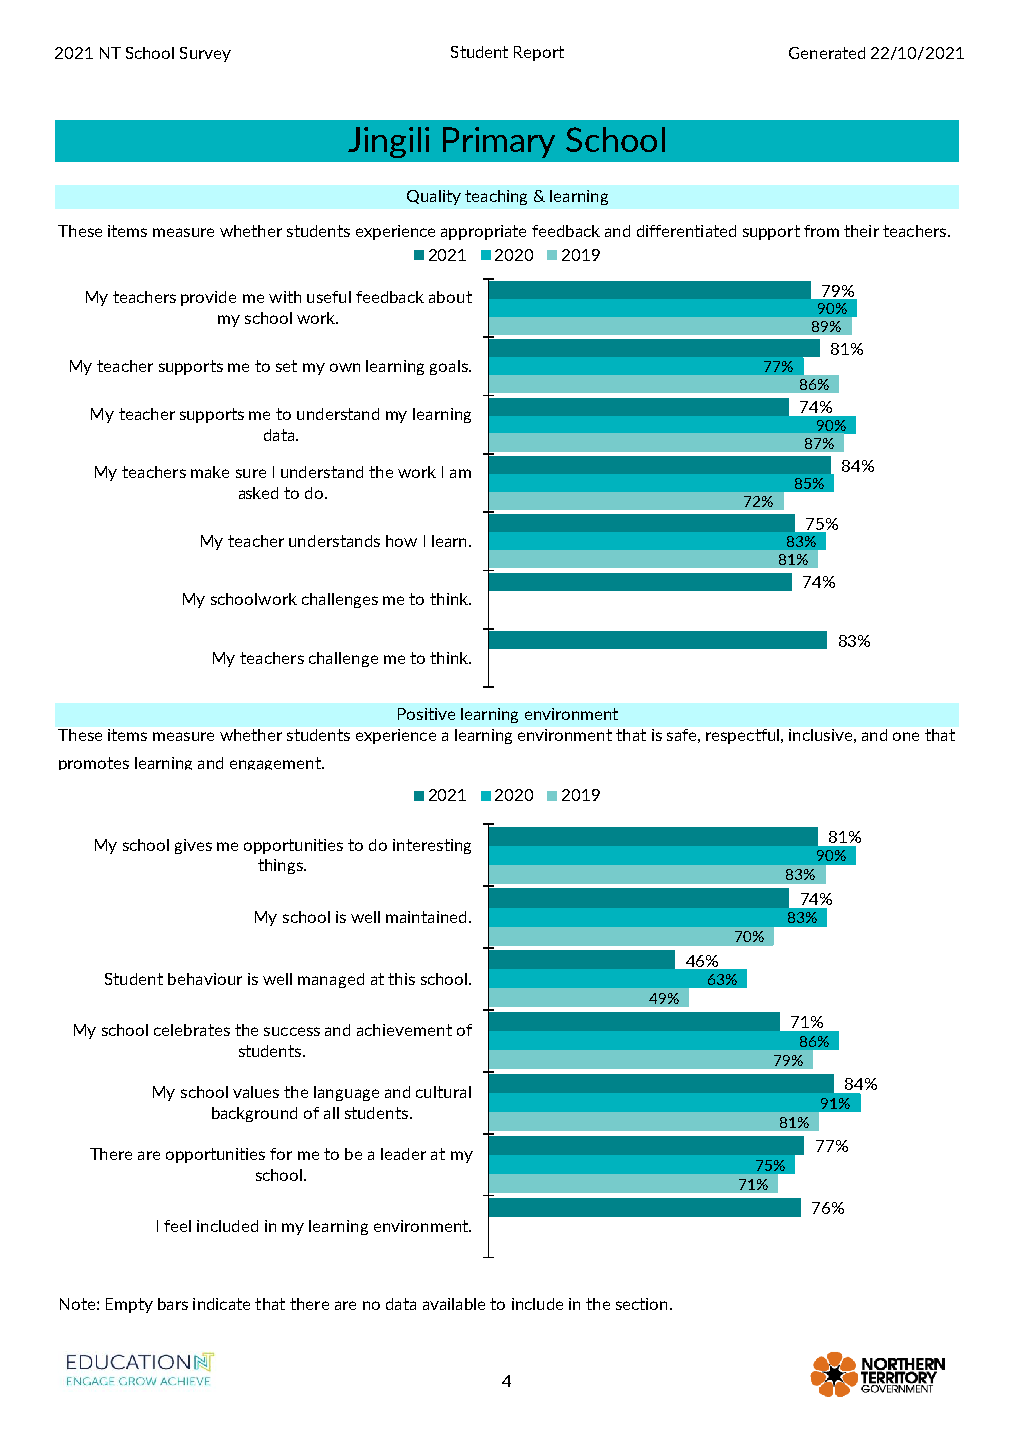  Describe the element at coordinates (827, 53) in the document. I see `Generated` at that location.
